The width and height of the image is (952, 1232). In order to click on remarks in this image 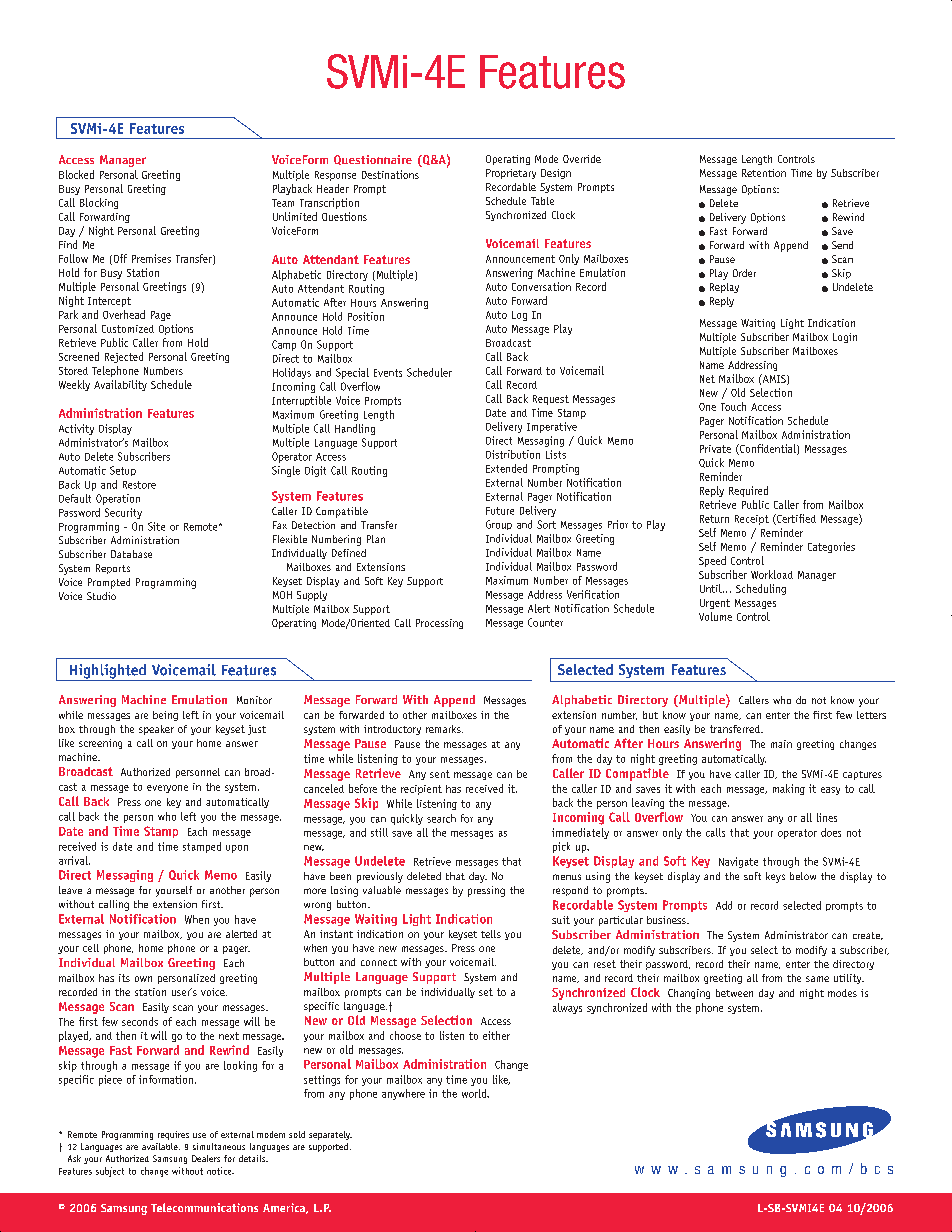, I will do `click(444, 729)`.
